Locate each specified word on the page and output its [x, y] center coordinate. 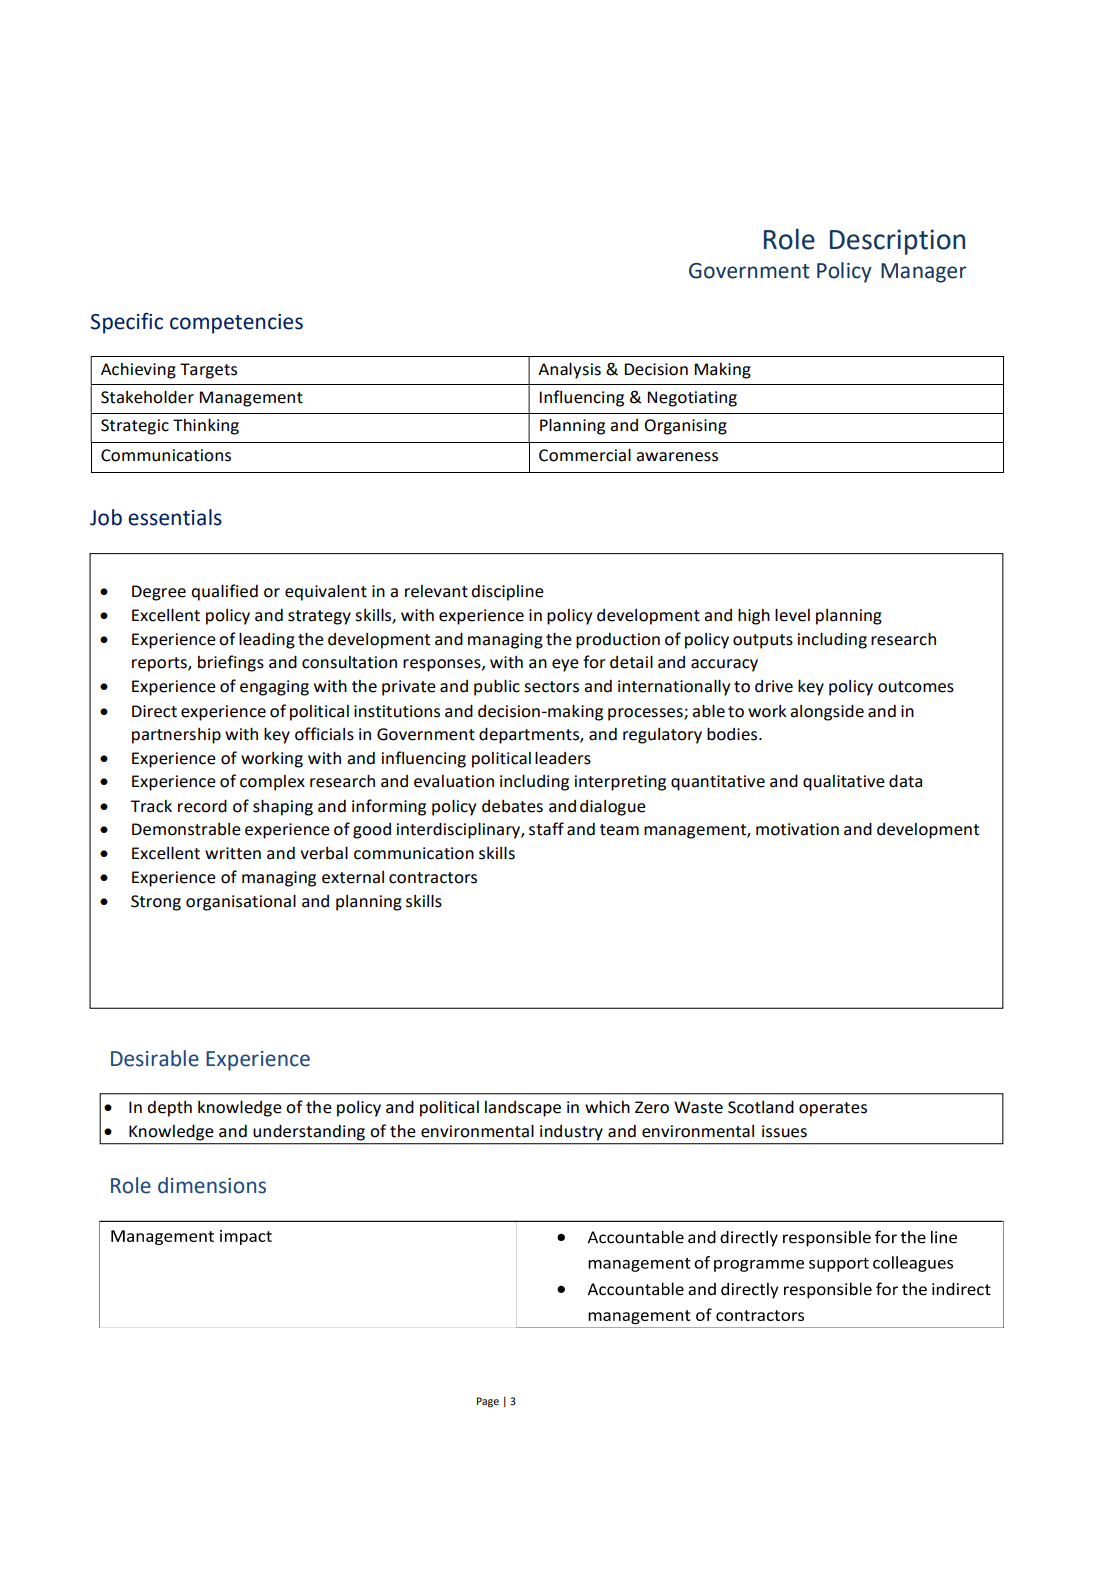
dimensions [212, 1185]
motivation [797, 829]
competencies [236, 324]
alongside [827, 712]
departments [530, 735]
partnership [176, 736]
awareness [677, 457]
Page [488, 1402]
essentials [175, 517]
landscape [523, 1109]
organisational [241, 902]
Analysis [569, 370]
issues [784, 1131]
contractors [433, 878]
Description [897, 242]
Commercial [585, 455]
